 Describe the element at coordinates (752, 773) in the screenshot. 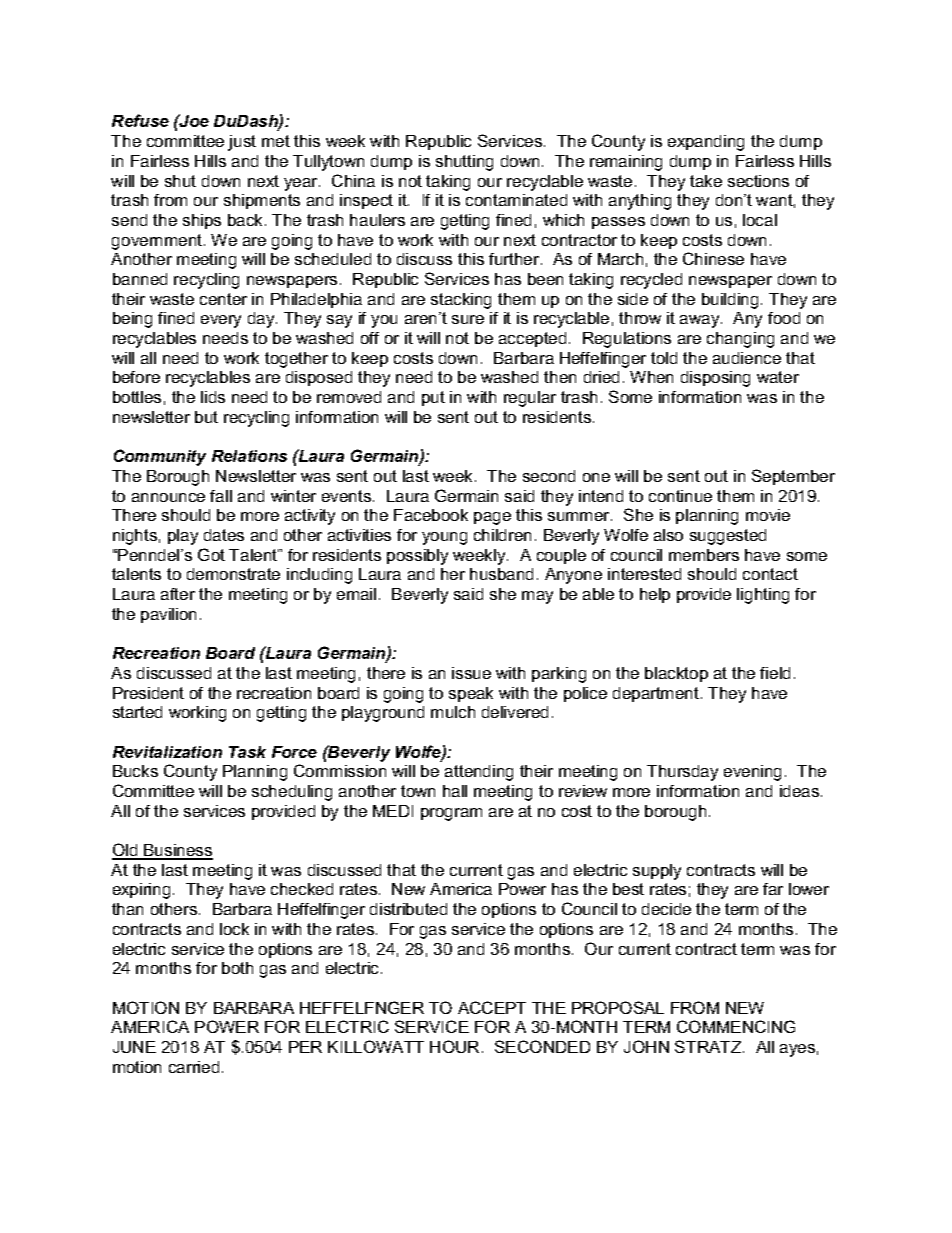

I see `evening` at that location.
